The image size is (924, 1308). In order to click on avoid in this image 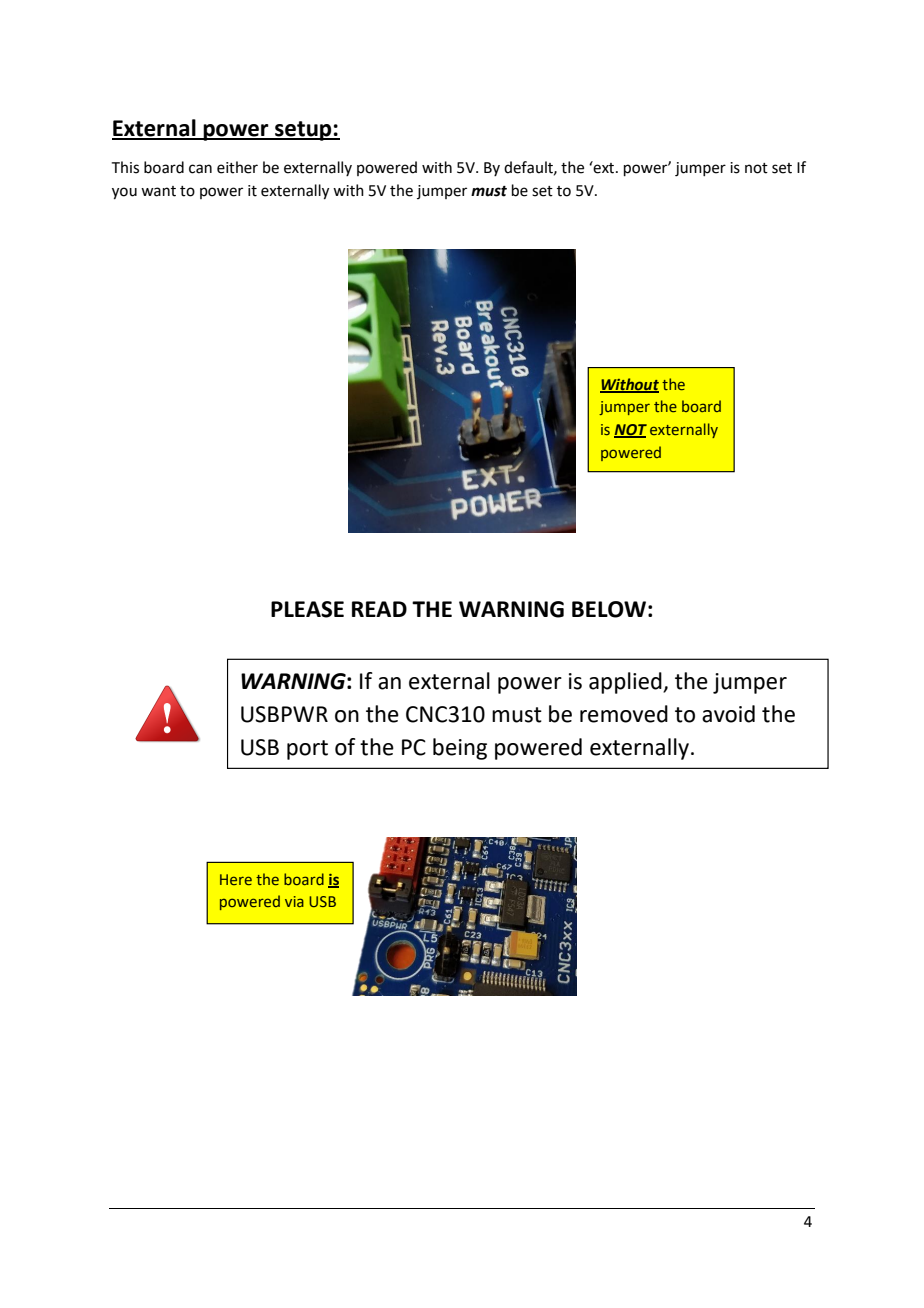, I will do `click(728, 714)`.
